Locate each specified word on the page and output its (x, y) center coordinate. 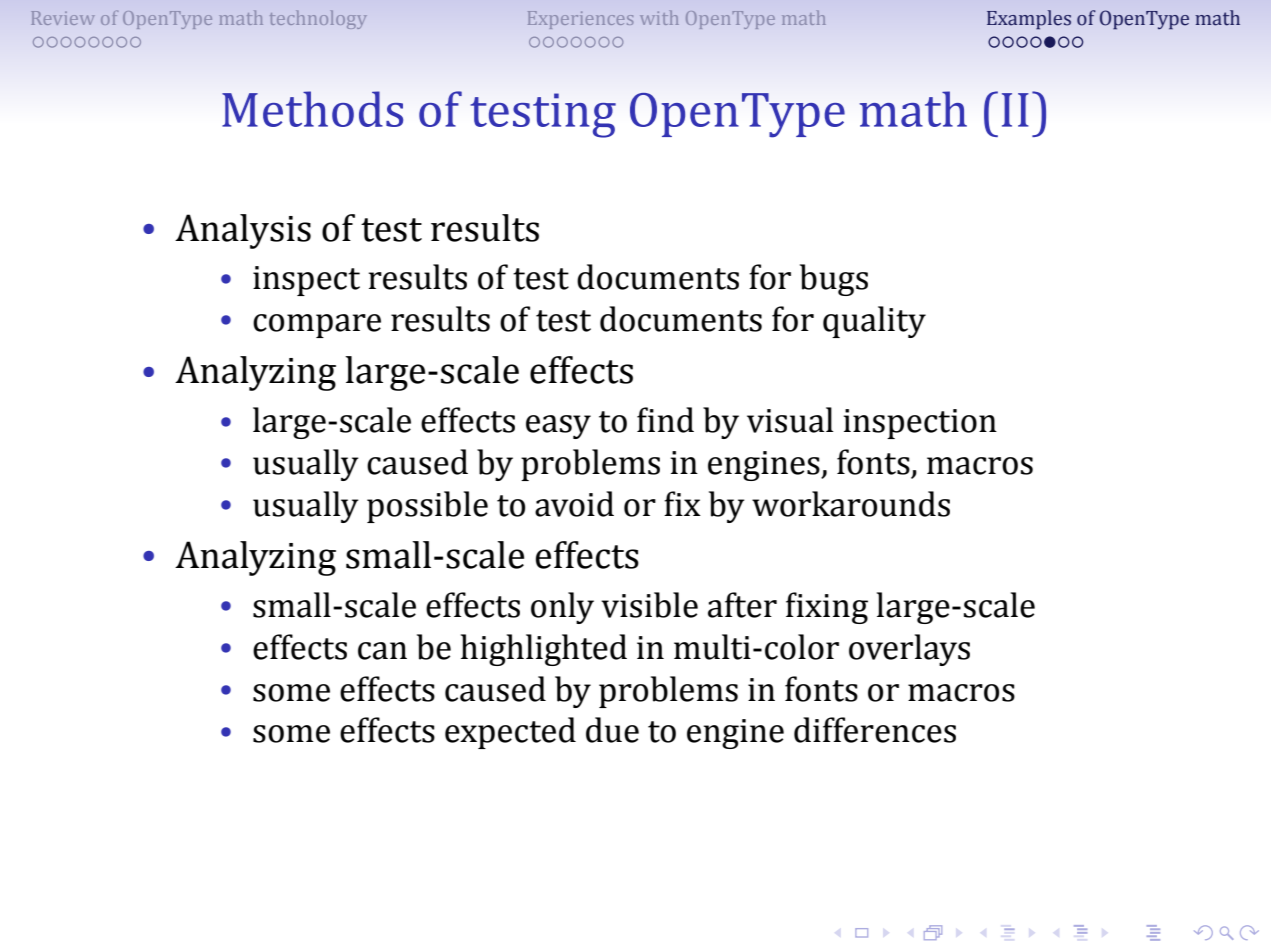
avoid (574, 504)
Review (63, 18)
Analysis (243, 231)
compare (317, 326)
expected (510, 733)
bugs (834, 280)
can (382, 651)
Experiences (580, 20)
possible (427, 507)
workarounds (851, 504)
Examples (1029, 20)
